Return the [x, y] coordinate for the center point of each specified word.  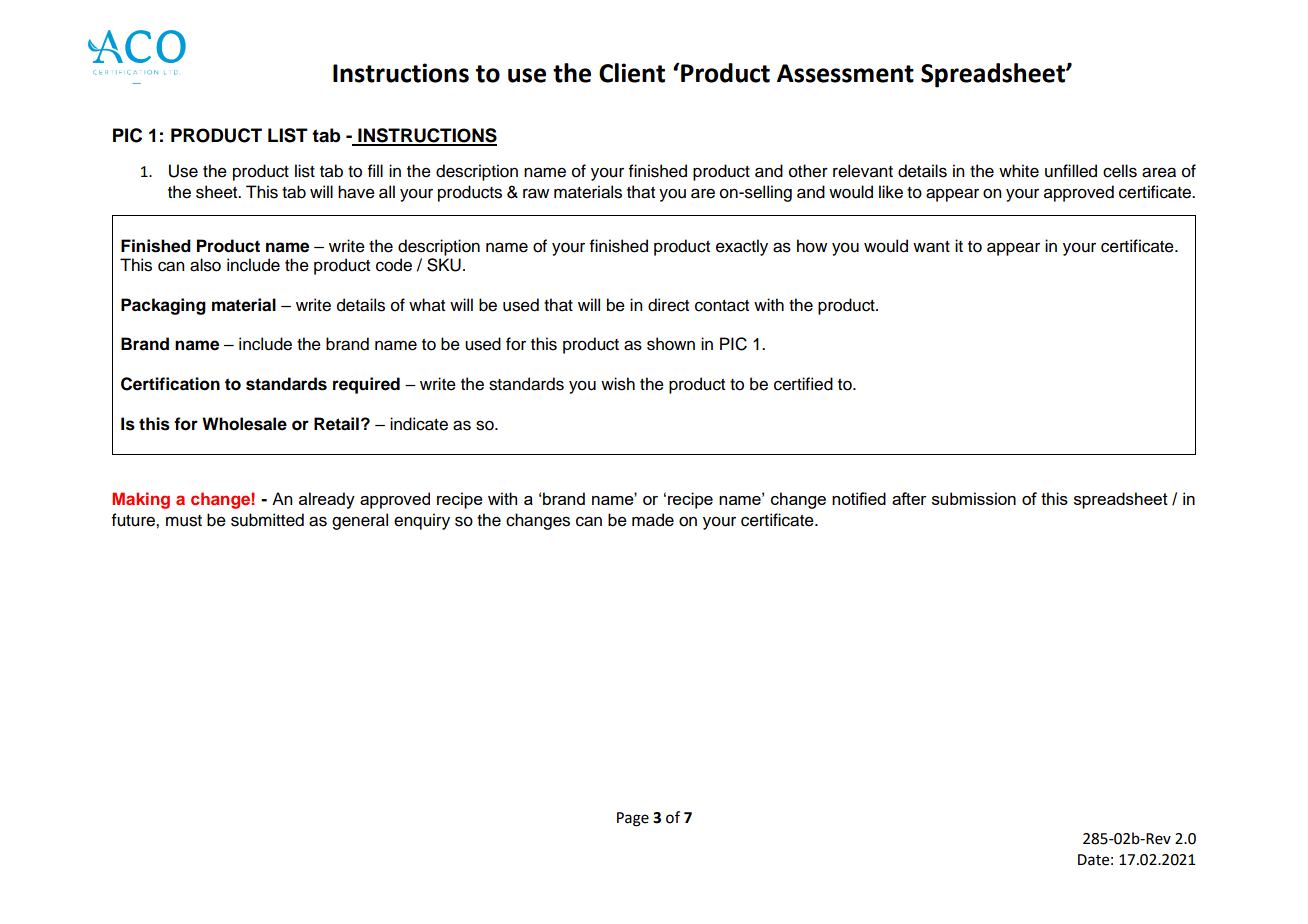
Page [633, 819]
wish [618, 384]
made [653, 520]
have [356, 192]
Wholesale [244, 424]
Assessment [845, 73]
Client [632, 73]
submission [974, 498]
